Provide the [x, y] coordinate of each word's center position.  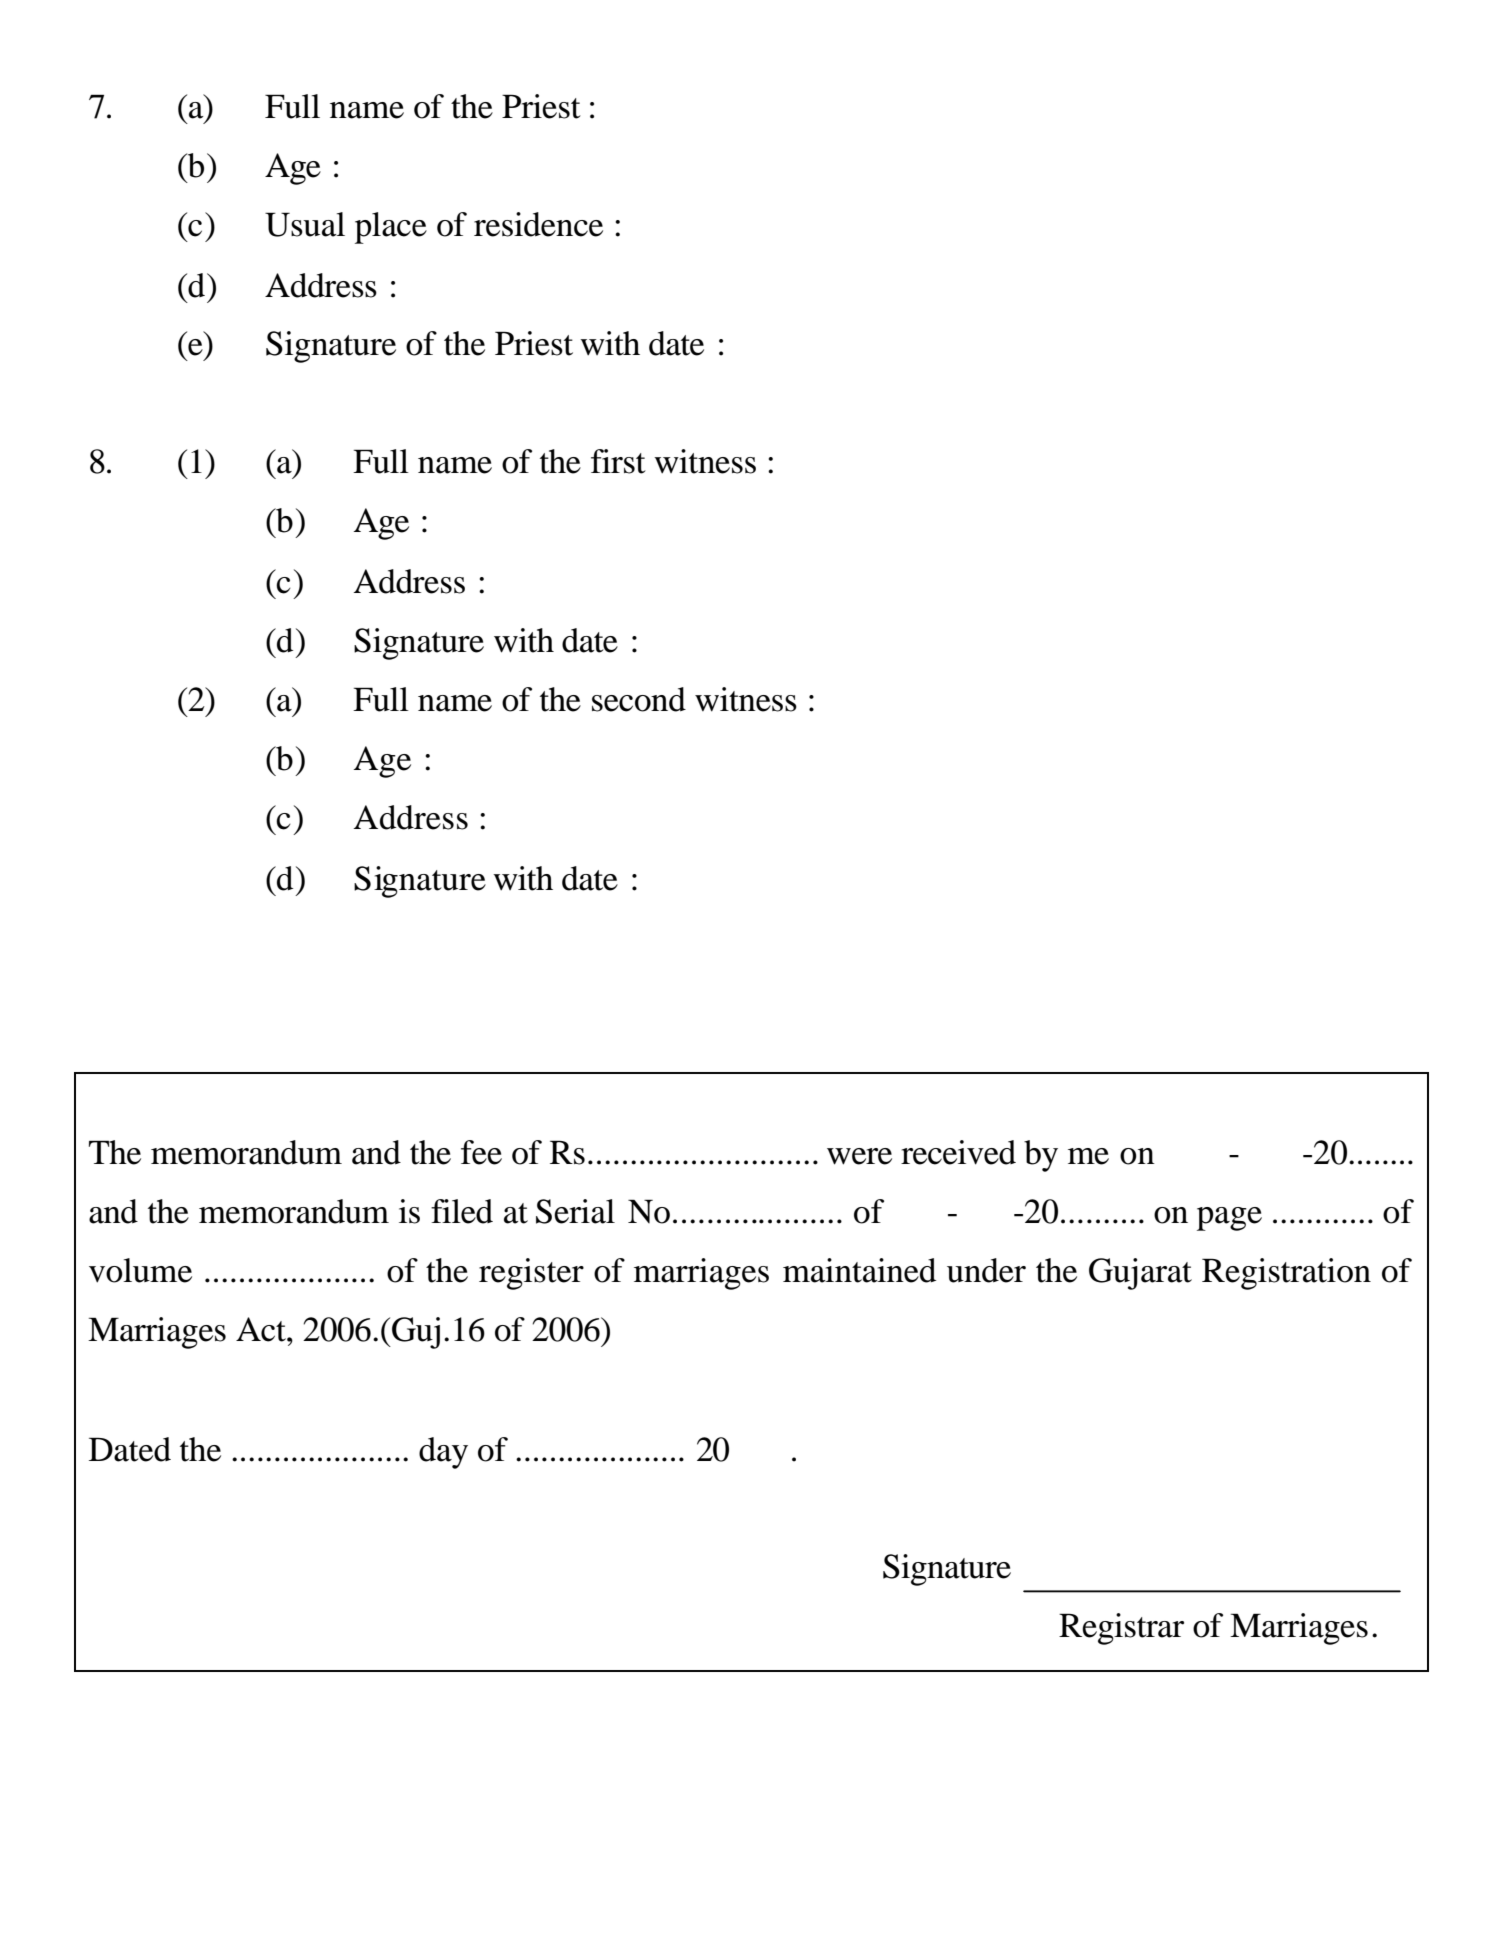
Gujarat [1140, 1274]
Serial [575, 1211]
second [639, 699]
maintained [859, 1270]
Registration [1286, 1274]
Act [262, 1329]
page [1229, 1219]
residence [538, 224]
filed [462, 1211]
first [618, 461]
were [859, 1156]
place [391, 228]
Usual [305, 224]
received [958, 1152]
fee [481, 1152]
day [443, 1453]
